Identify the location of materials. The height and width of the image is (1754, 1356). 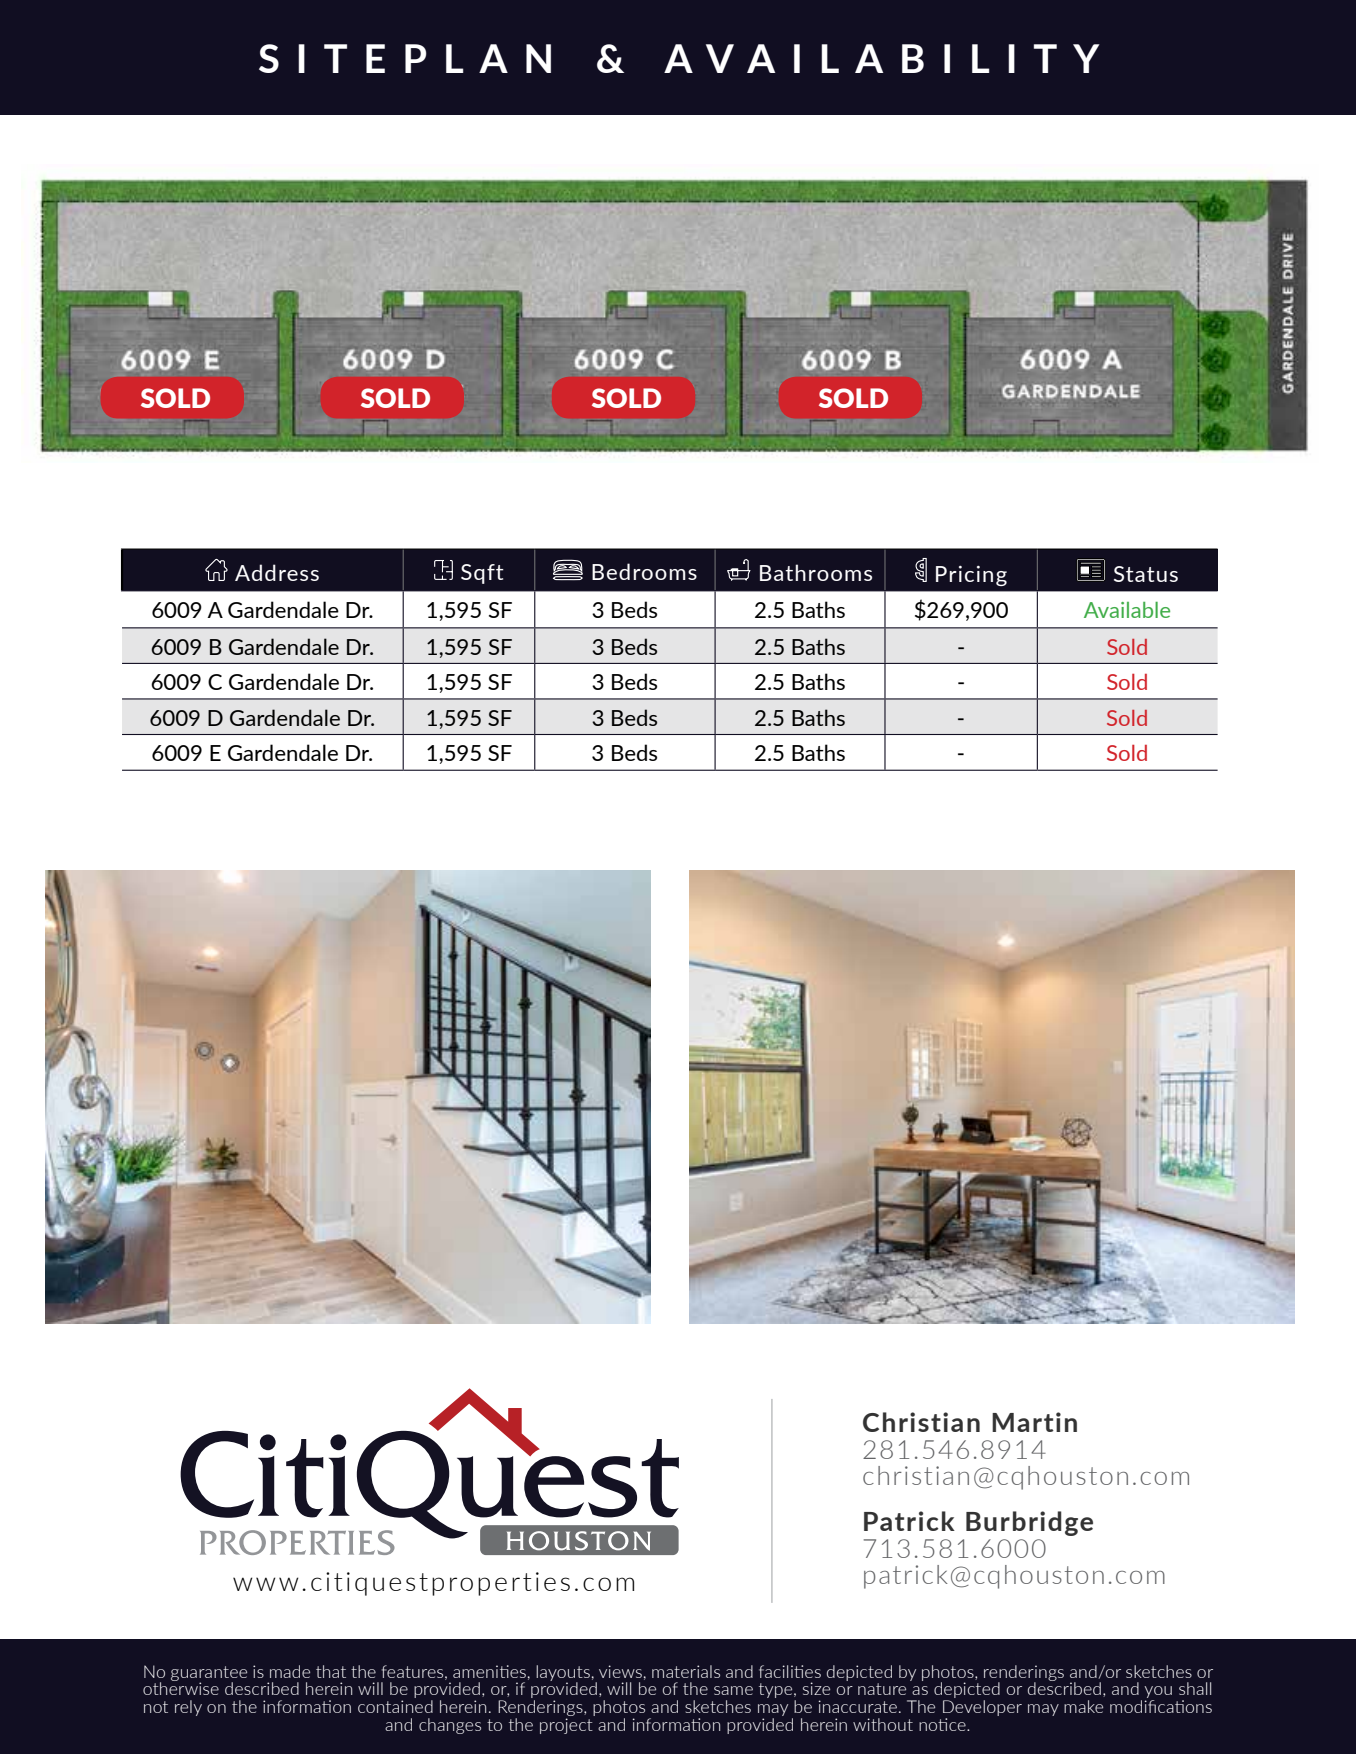
(686, 1671).
